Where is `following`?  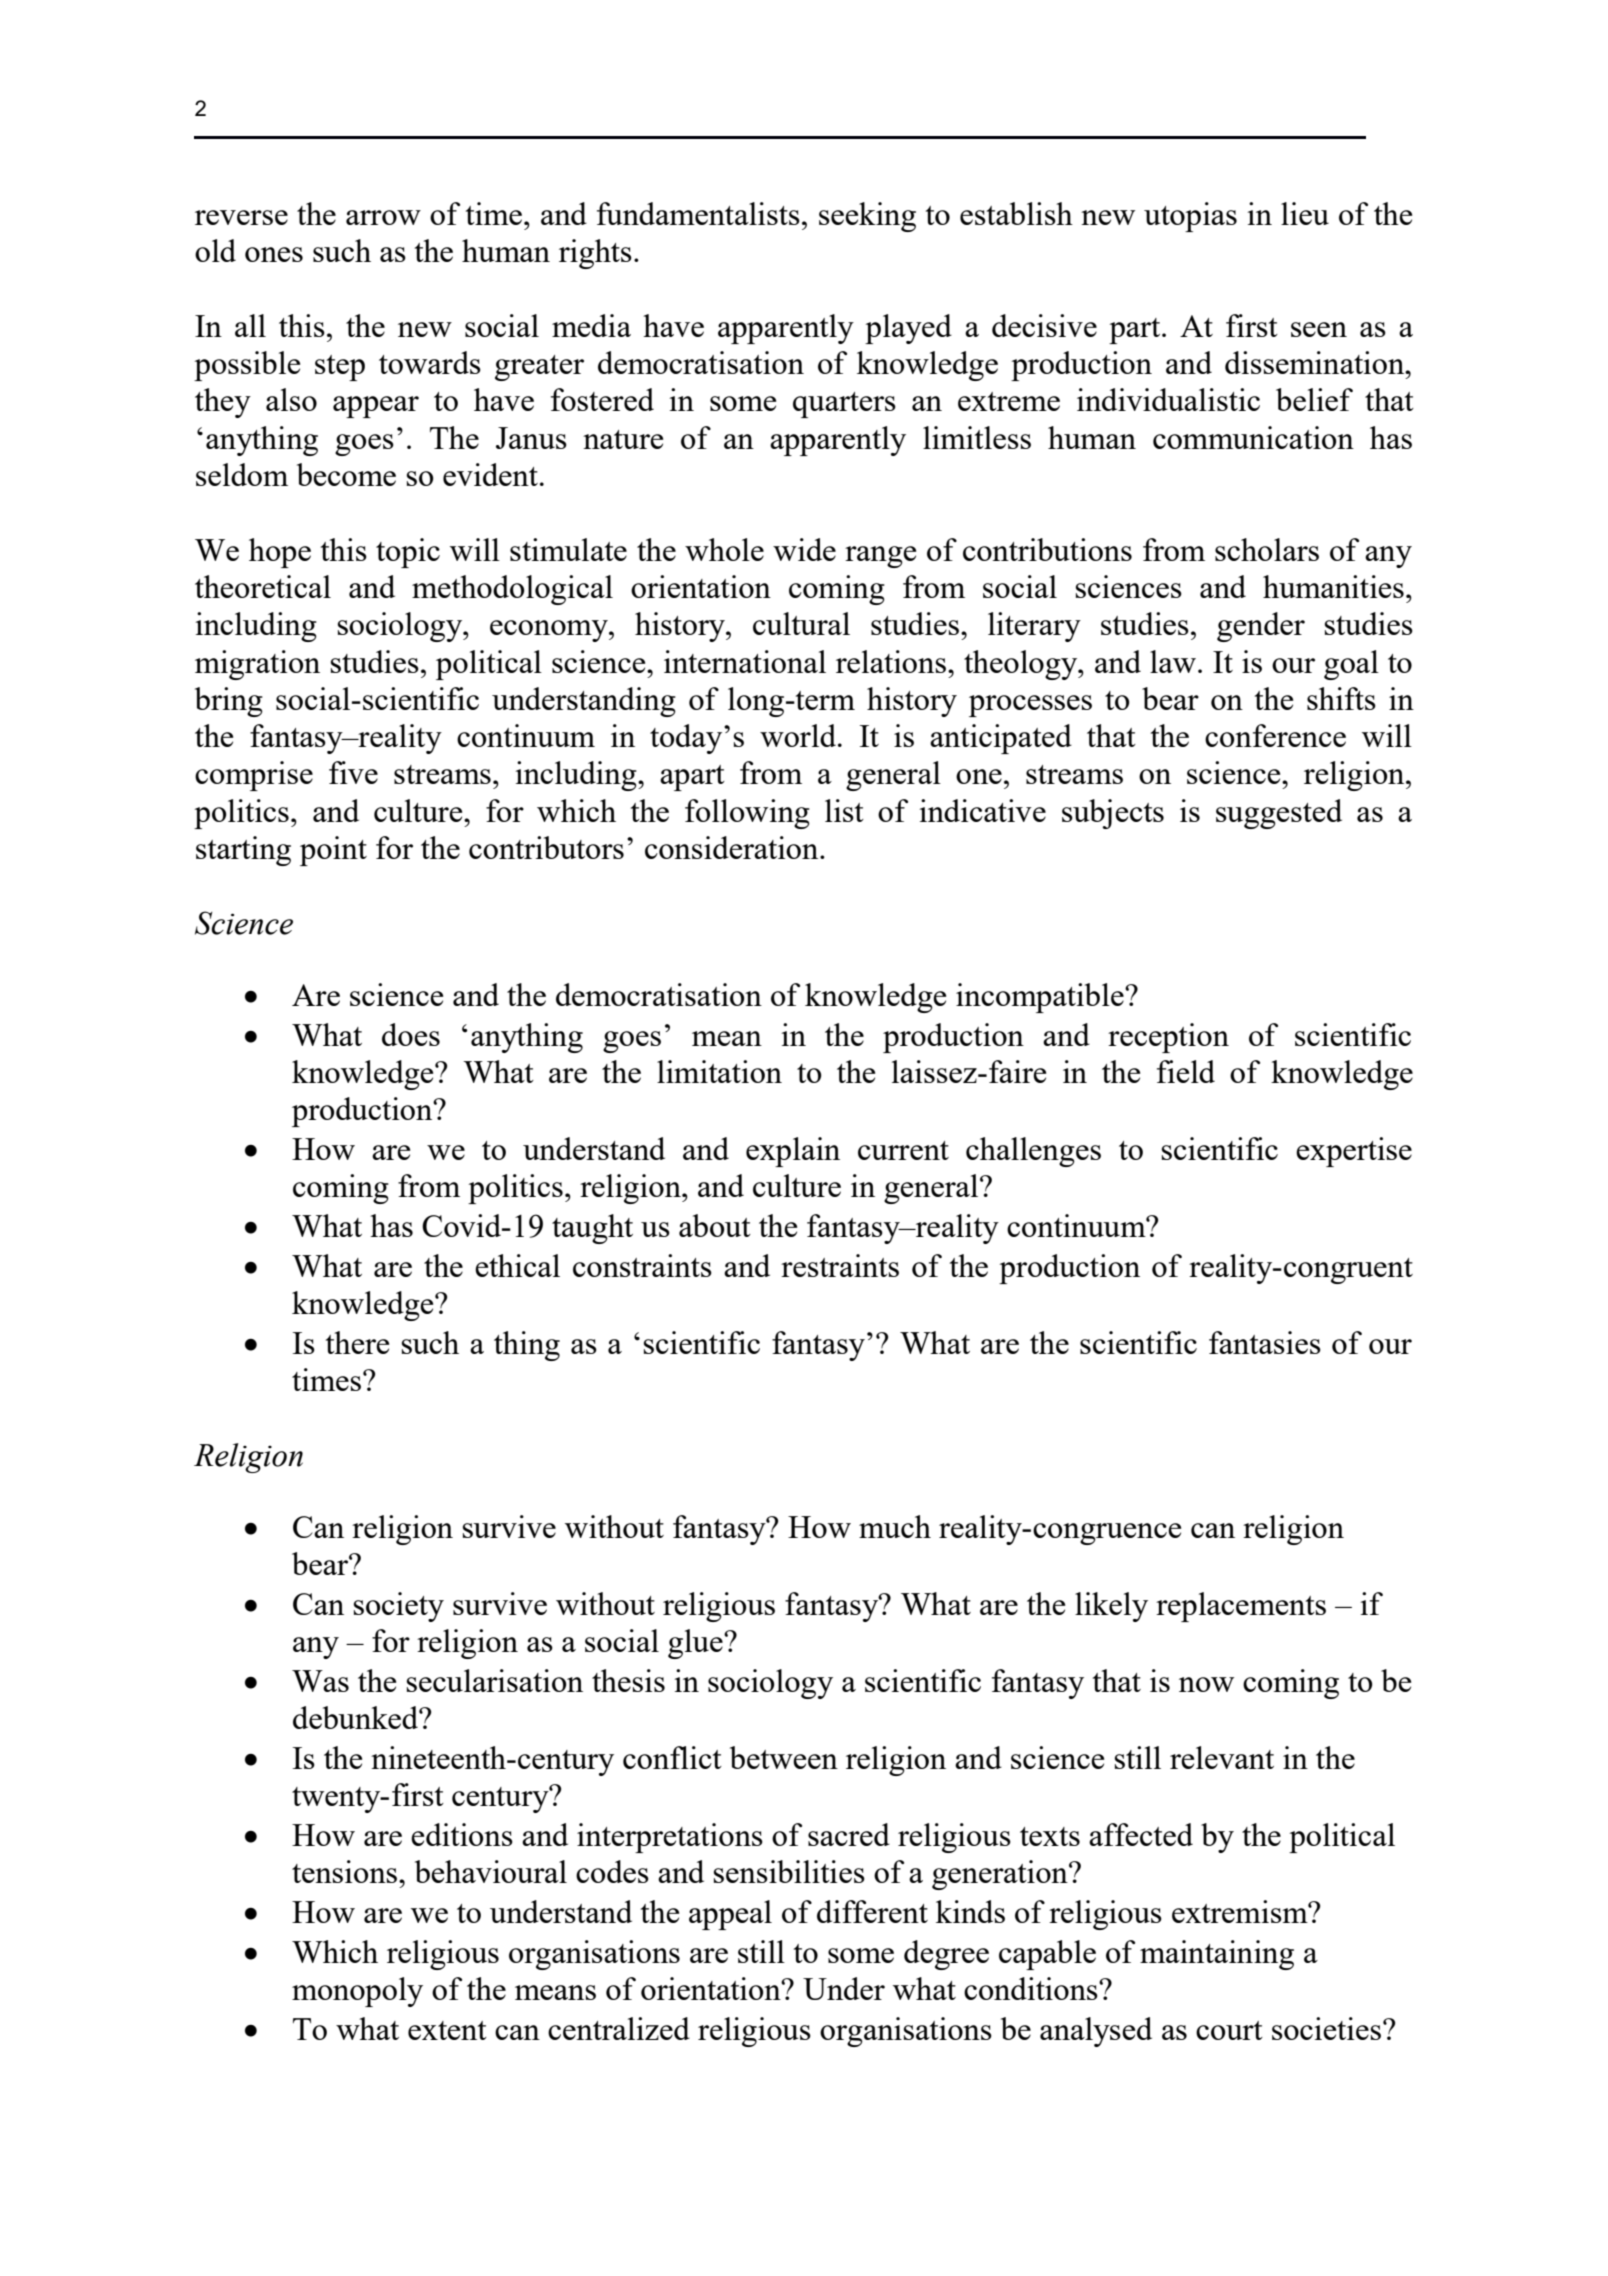
following is located at coordinates (747, 814).
